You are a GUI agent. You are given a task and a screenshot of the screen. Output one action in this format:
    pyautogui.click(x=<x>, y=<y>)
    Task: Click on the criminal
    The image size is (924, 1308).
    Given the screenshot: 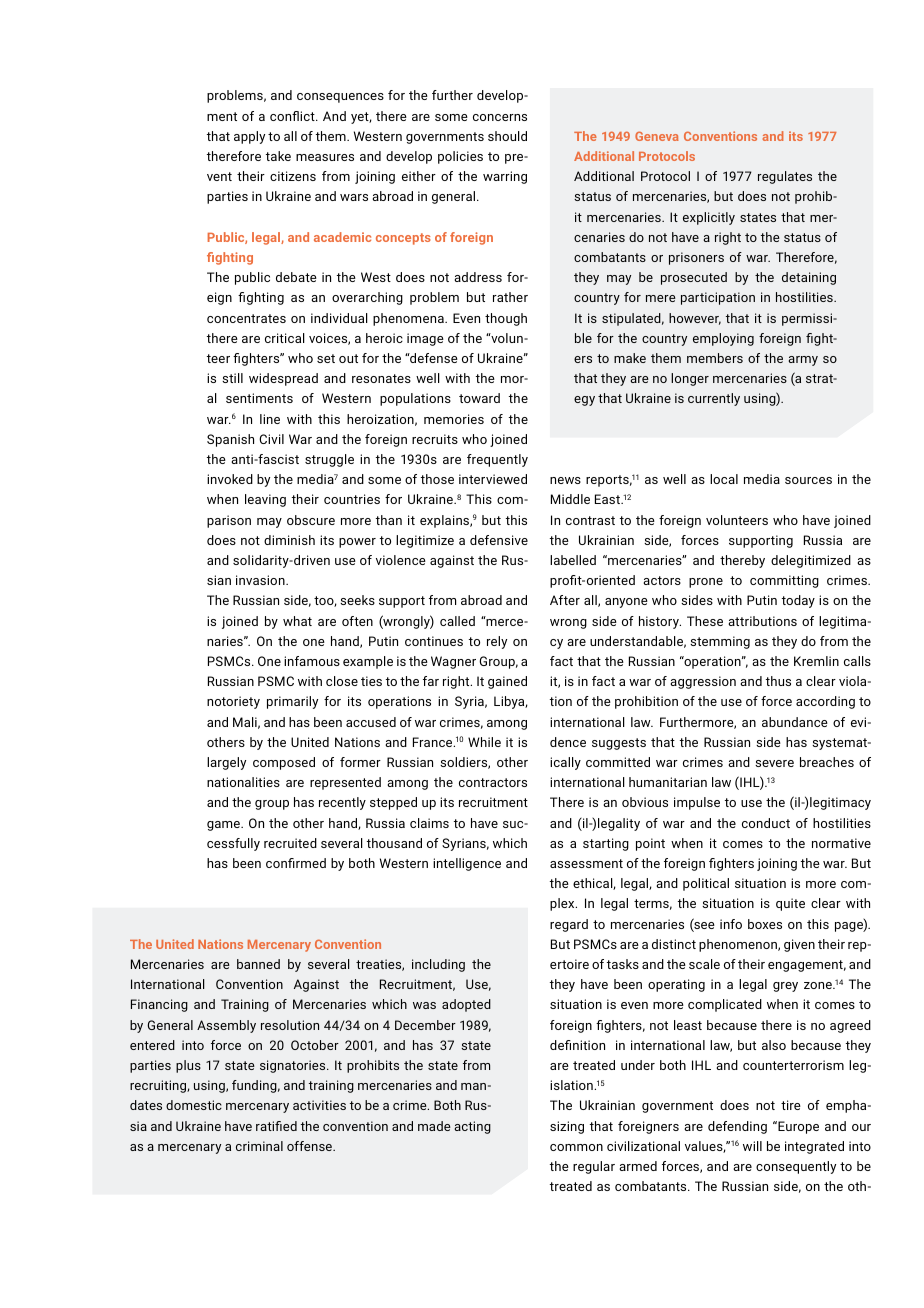 What is the action you would take?
    pyautogui.click(x=259, y=1146)
